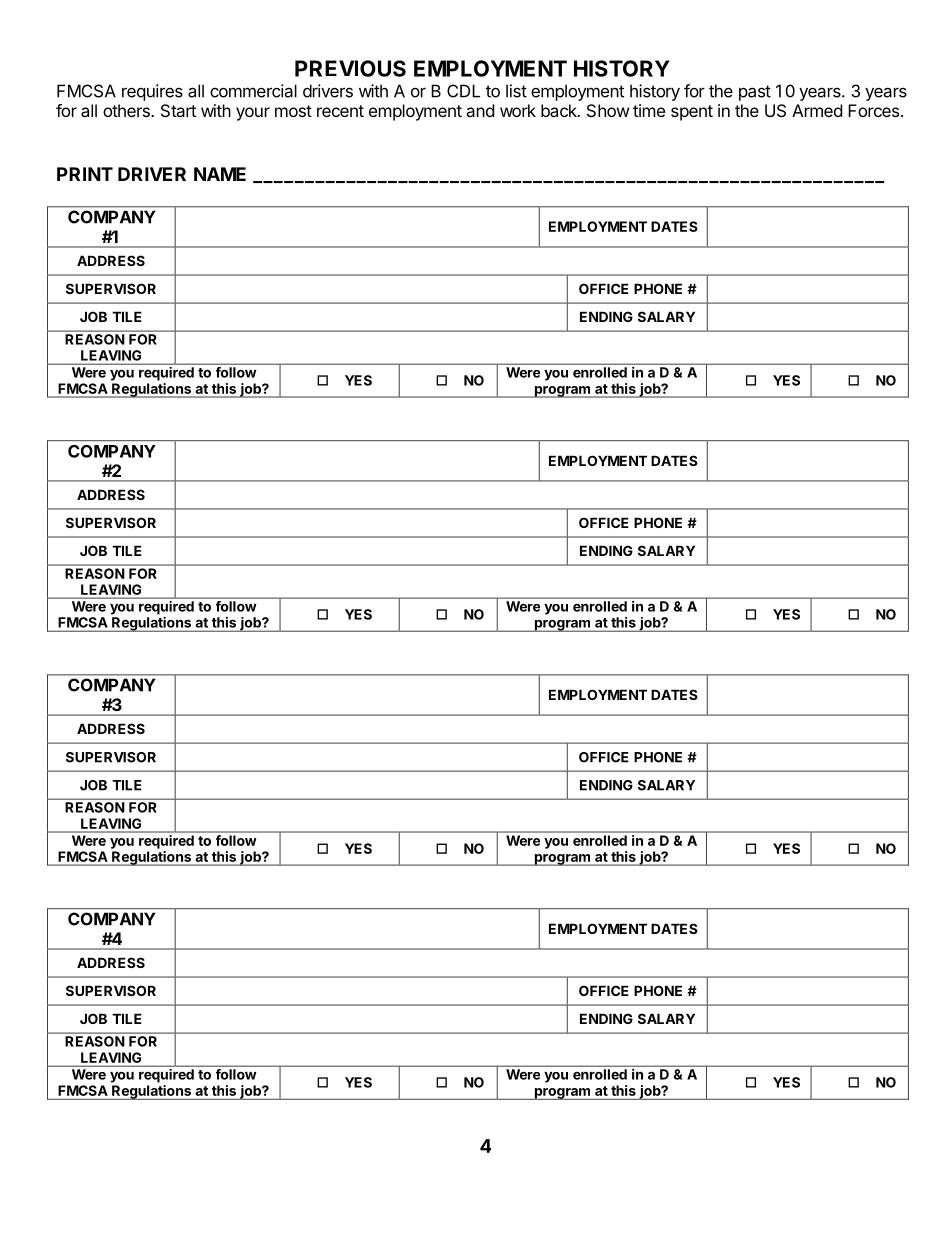 The height and width of the document is (1233, 952). What do you see at coordinates (817, 110) in the document?
I see `Armed` at bounding box center [817, 110].
